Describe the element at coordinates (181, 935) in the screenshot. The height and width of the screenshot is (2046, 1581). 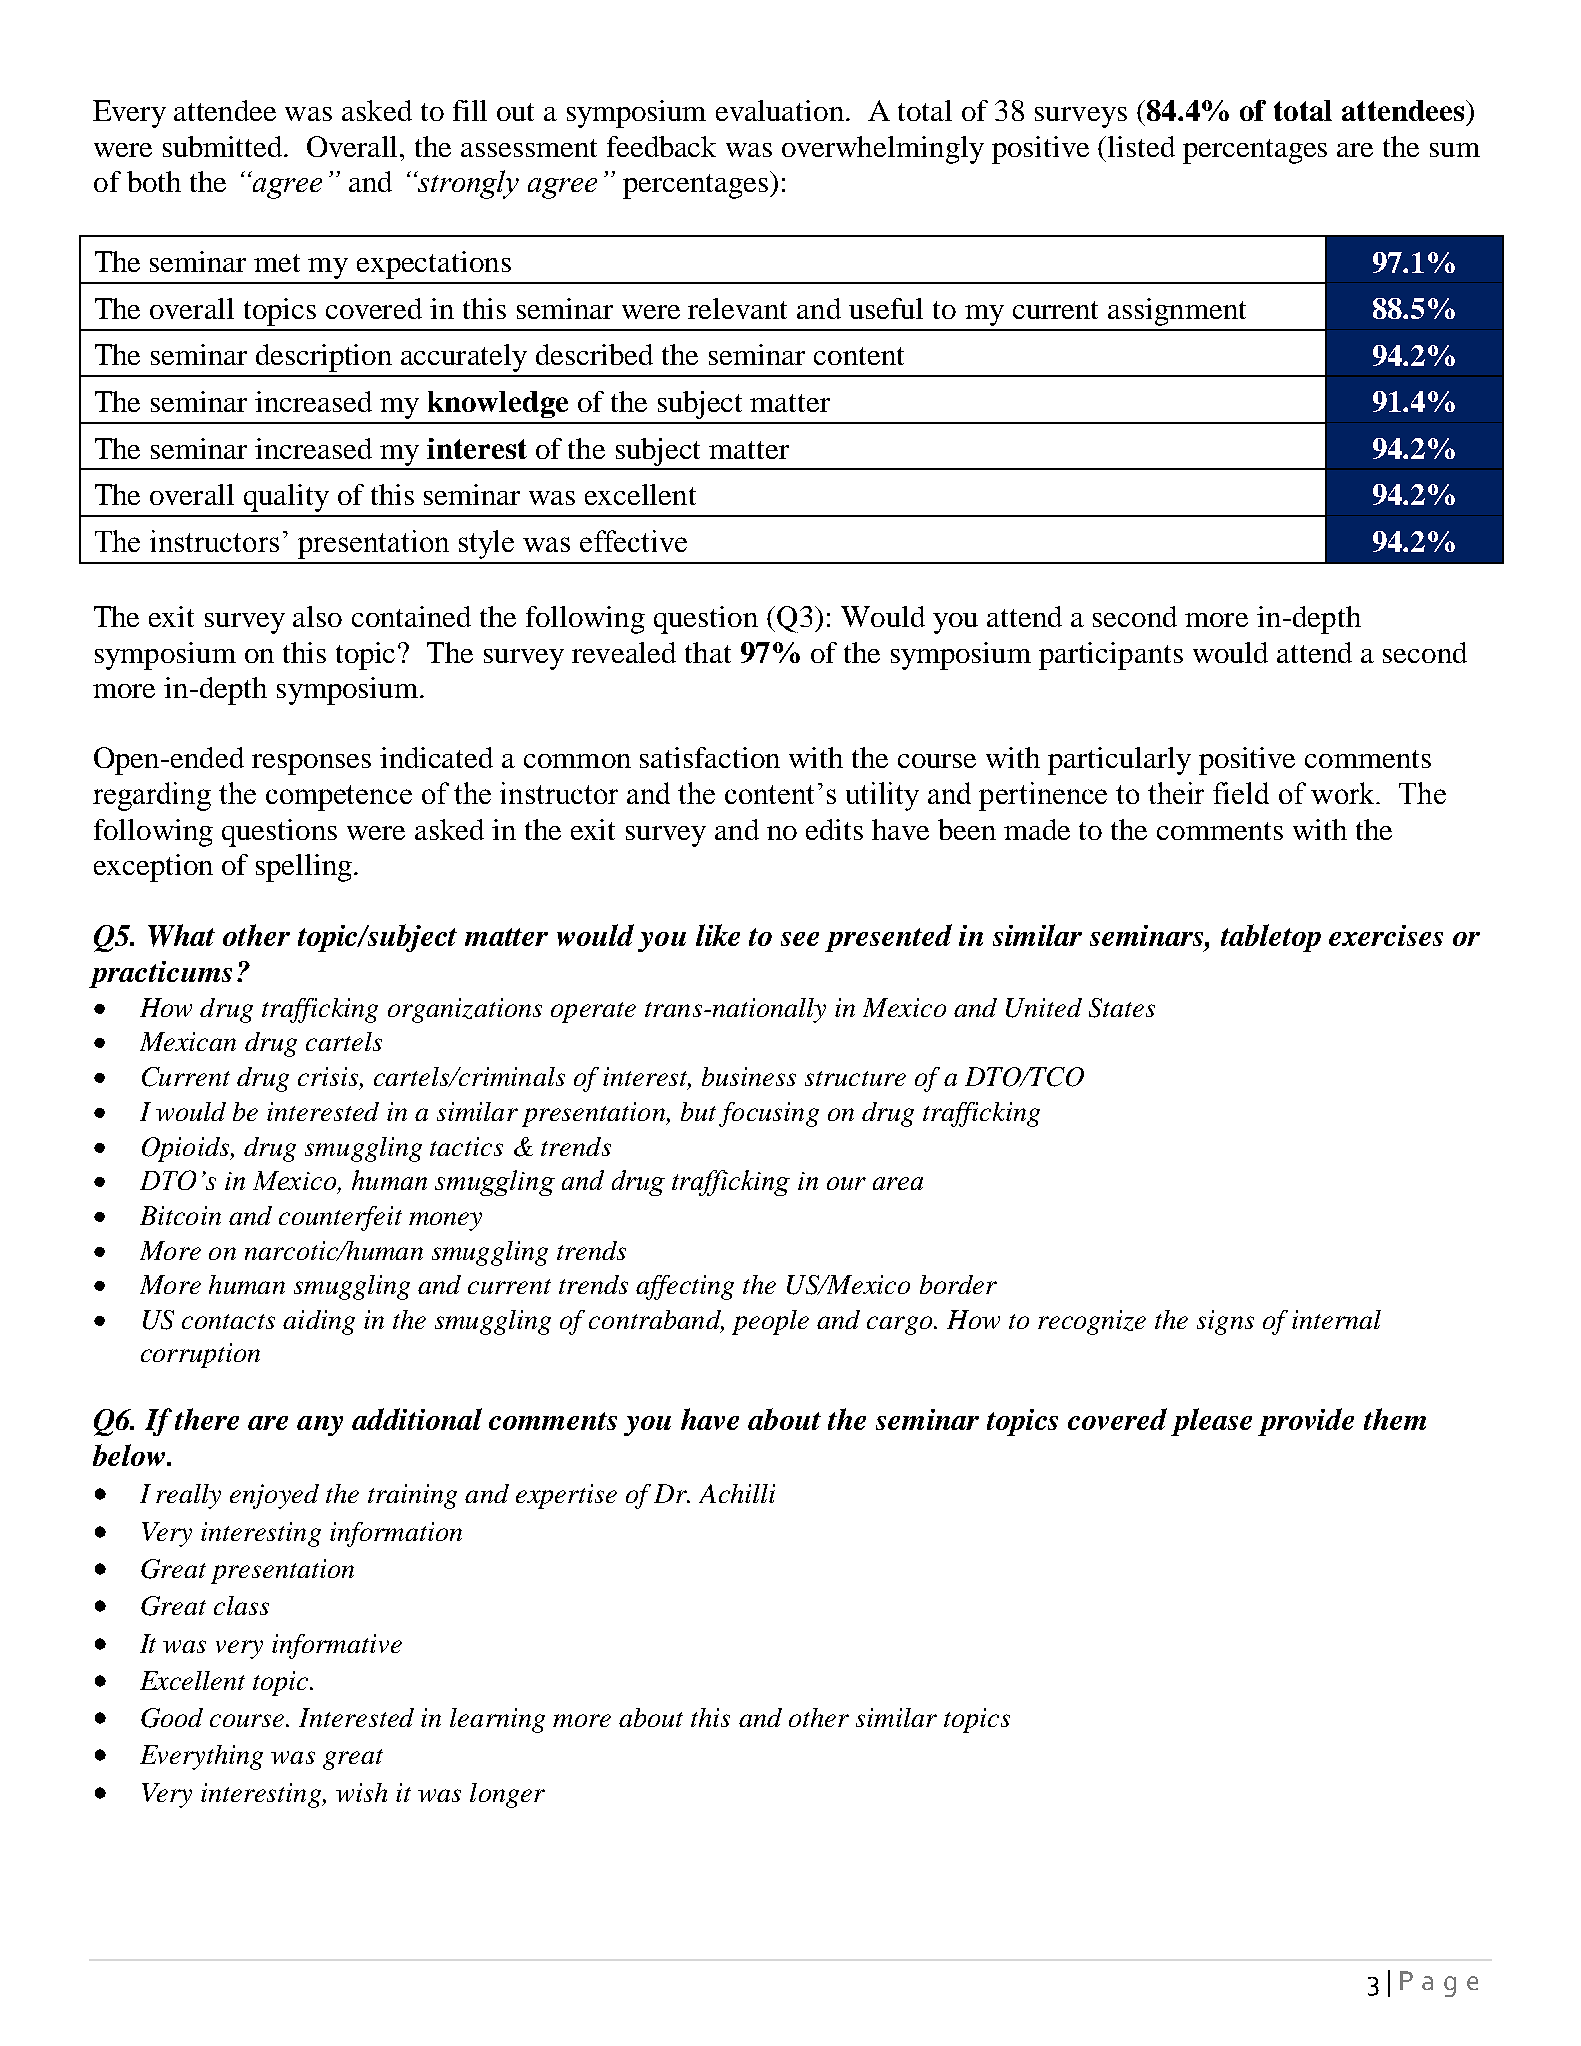
I see `What` at that location.
